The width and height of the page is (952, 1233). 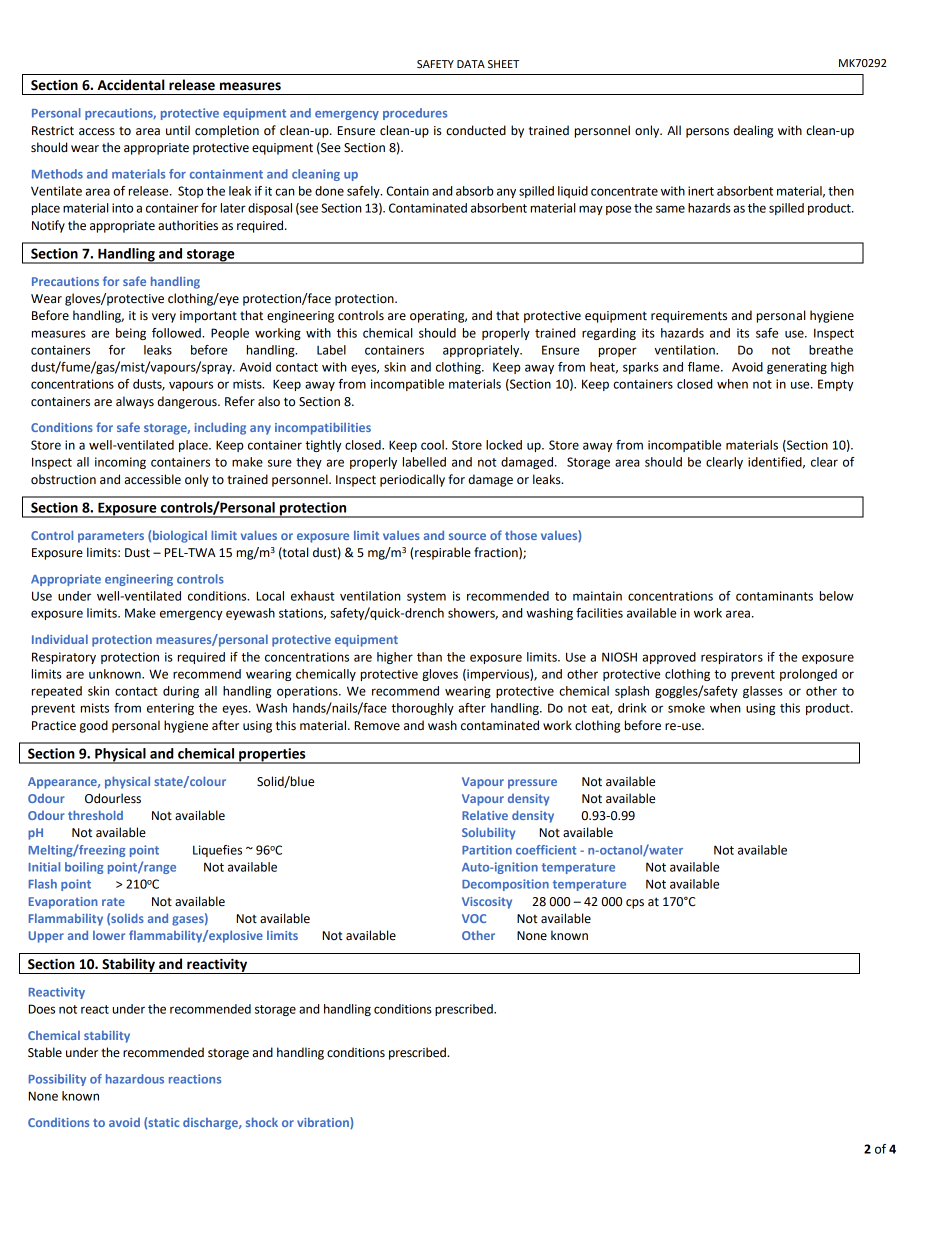 What do you see at coordinates (131, 85) in the page?
I see `Accidental` at bounding box center [131, 85].
